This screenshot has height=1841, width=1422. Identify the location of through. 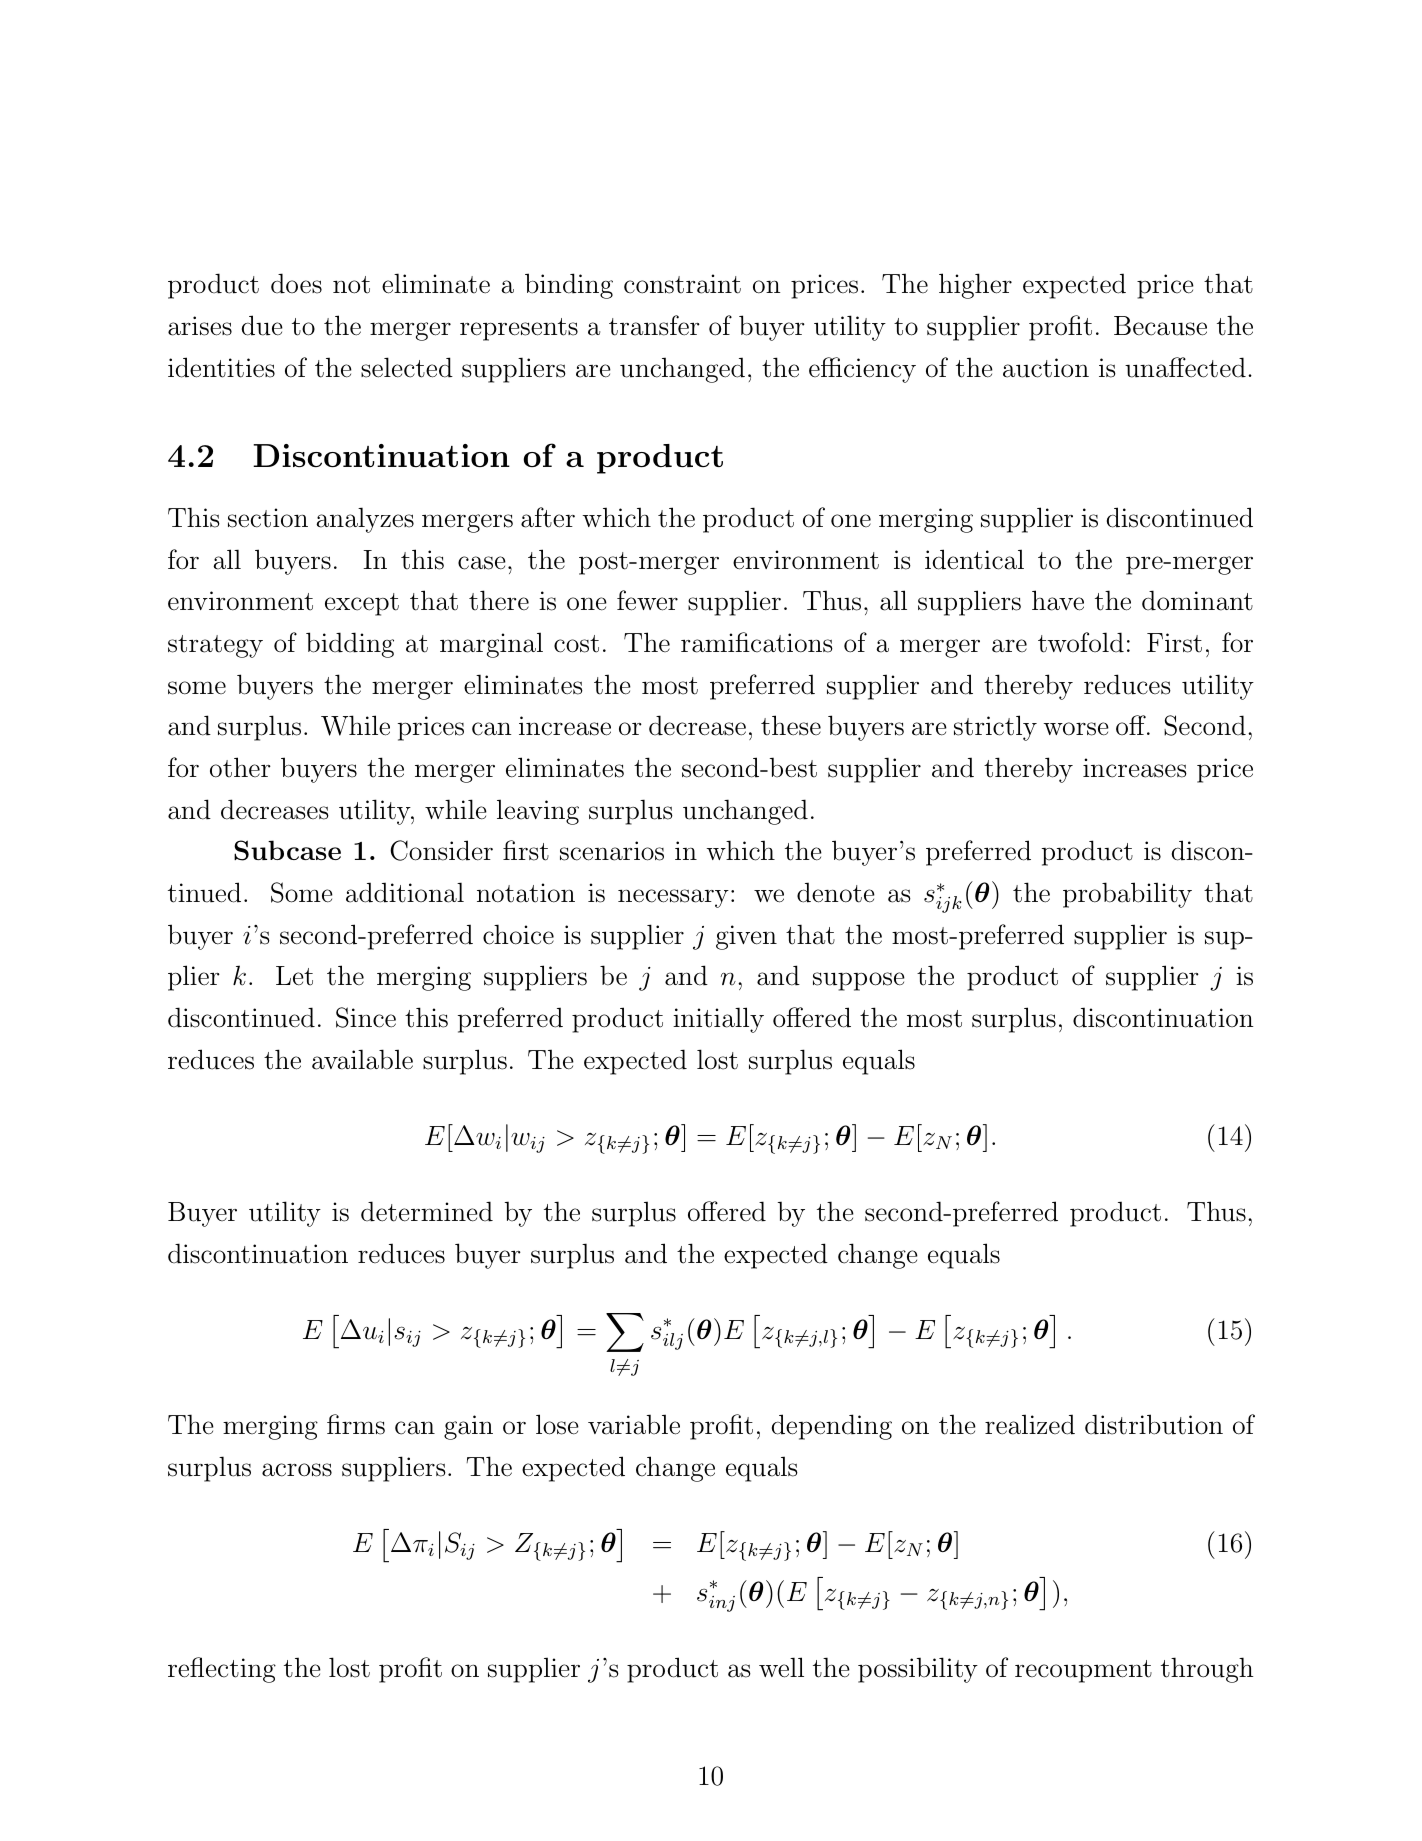
(1207, 1670).
